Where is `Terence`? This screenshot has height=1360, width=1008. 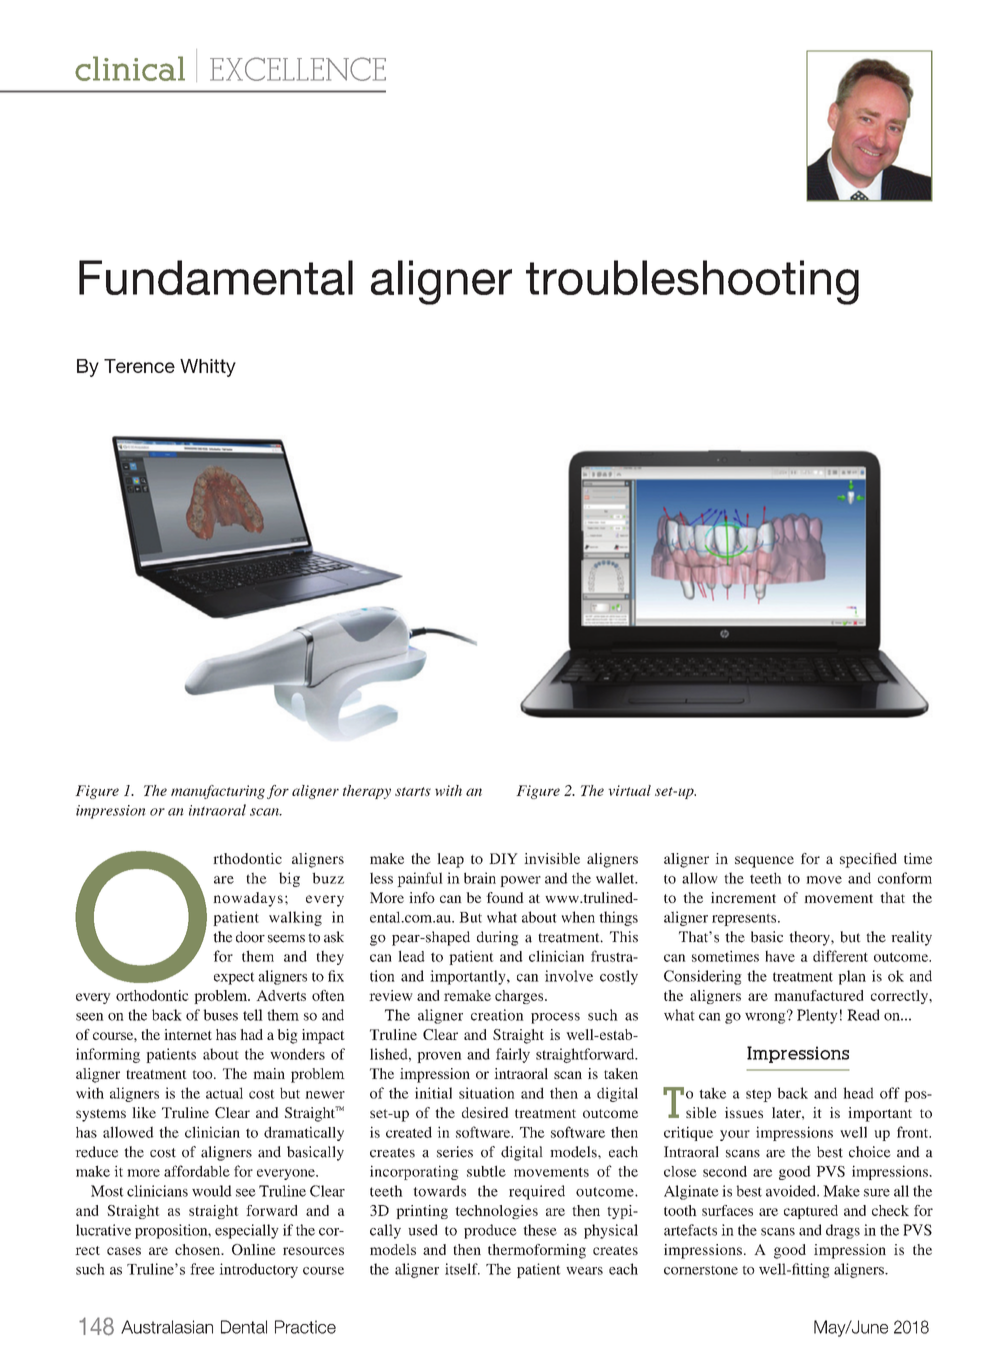 Terence is located at coordinates (139, 366).
